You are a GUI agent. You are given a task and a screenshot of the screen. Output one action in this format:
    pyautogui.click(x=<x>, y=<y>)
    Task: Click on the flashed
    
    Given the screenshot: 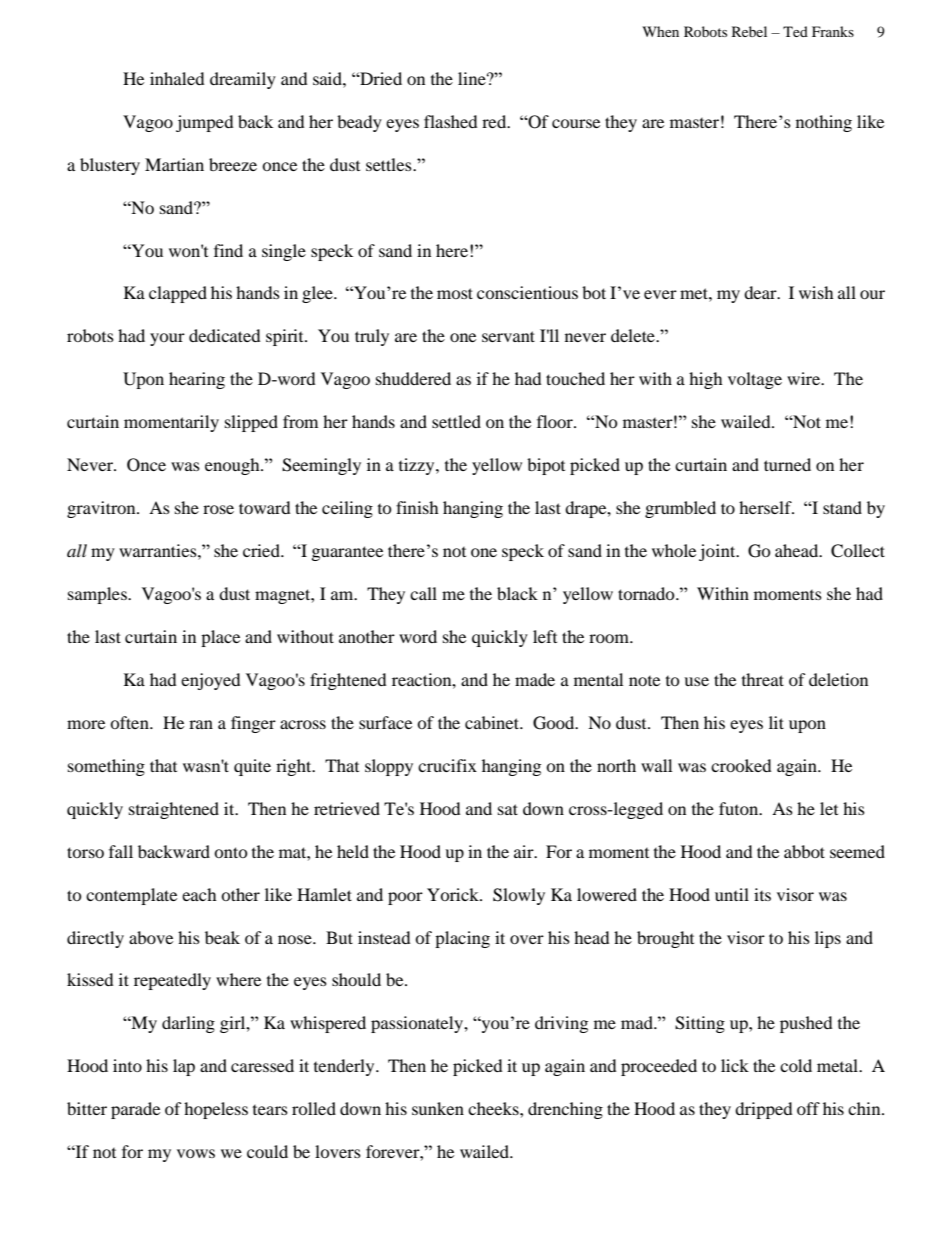 What is the action you would take?
    pyautogui.click(x=451, y=121)
